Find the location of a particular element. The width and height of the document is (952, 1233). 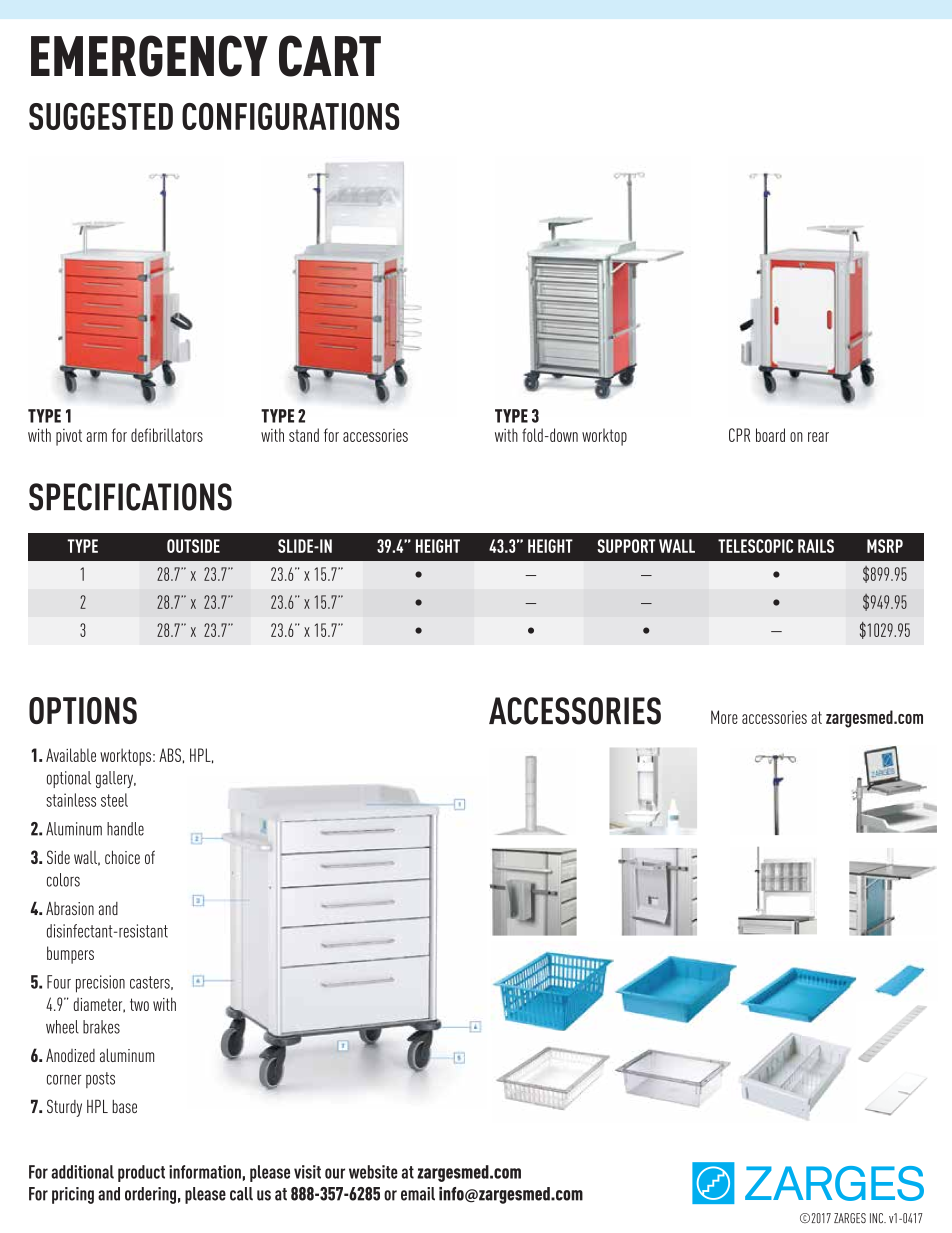

ordering is located at coordinates (150, 1195).
